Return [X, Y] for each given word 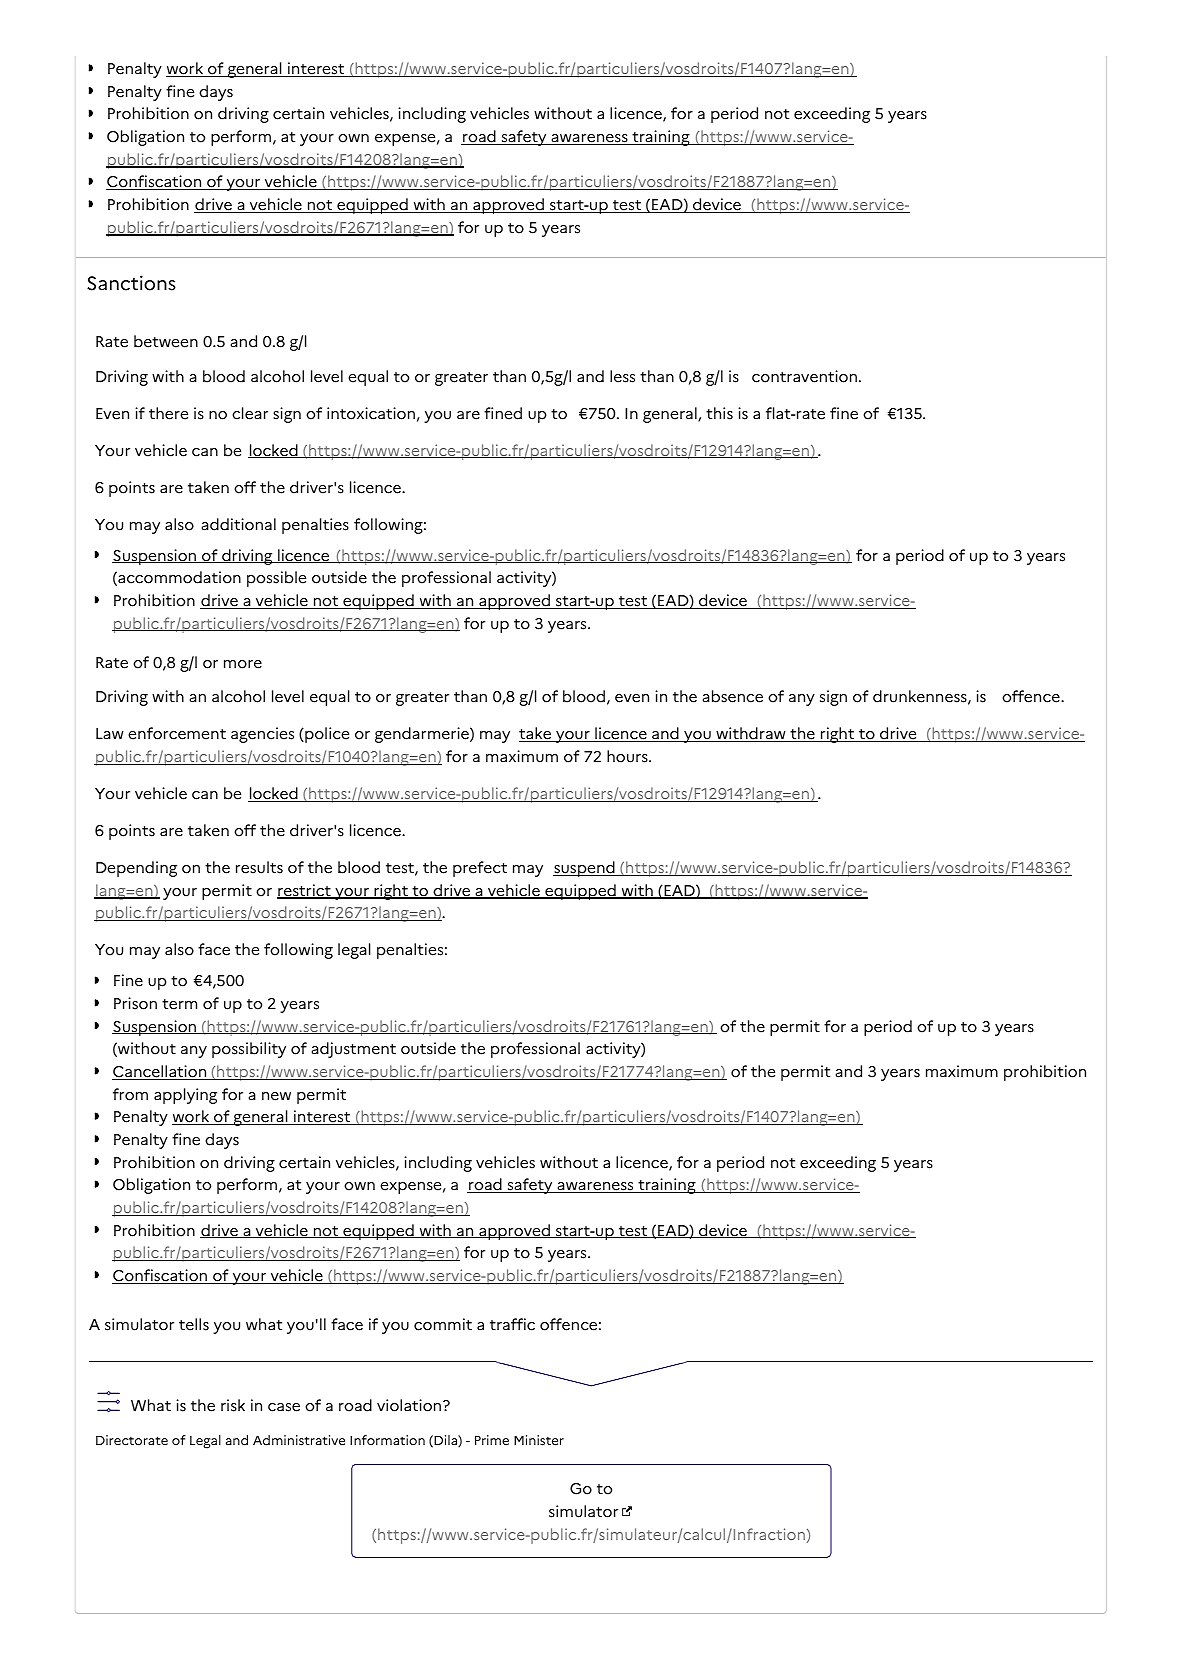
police [326, 735]
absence [732, 696]
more [243, 664]
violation [410, 1405]
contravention [804, 376]
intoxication [371, 413]
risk [233, 1405]
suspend [585, 869]
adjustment [353, 1050]
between [166, 341]
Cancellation [160, 1072]
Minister [539, 1440]
